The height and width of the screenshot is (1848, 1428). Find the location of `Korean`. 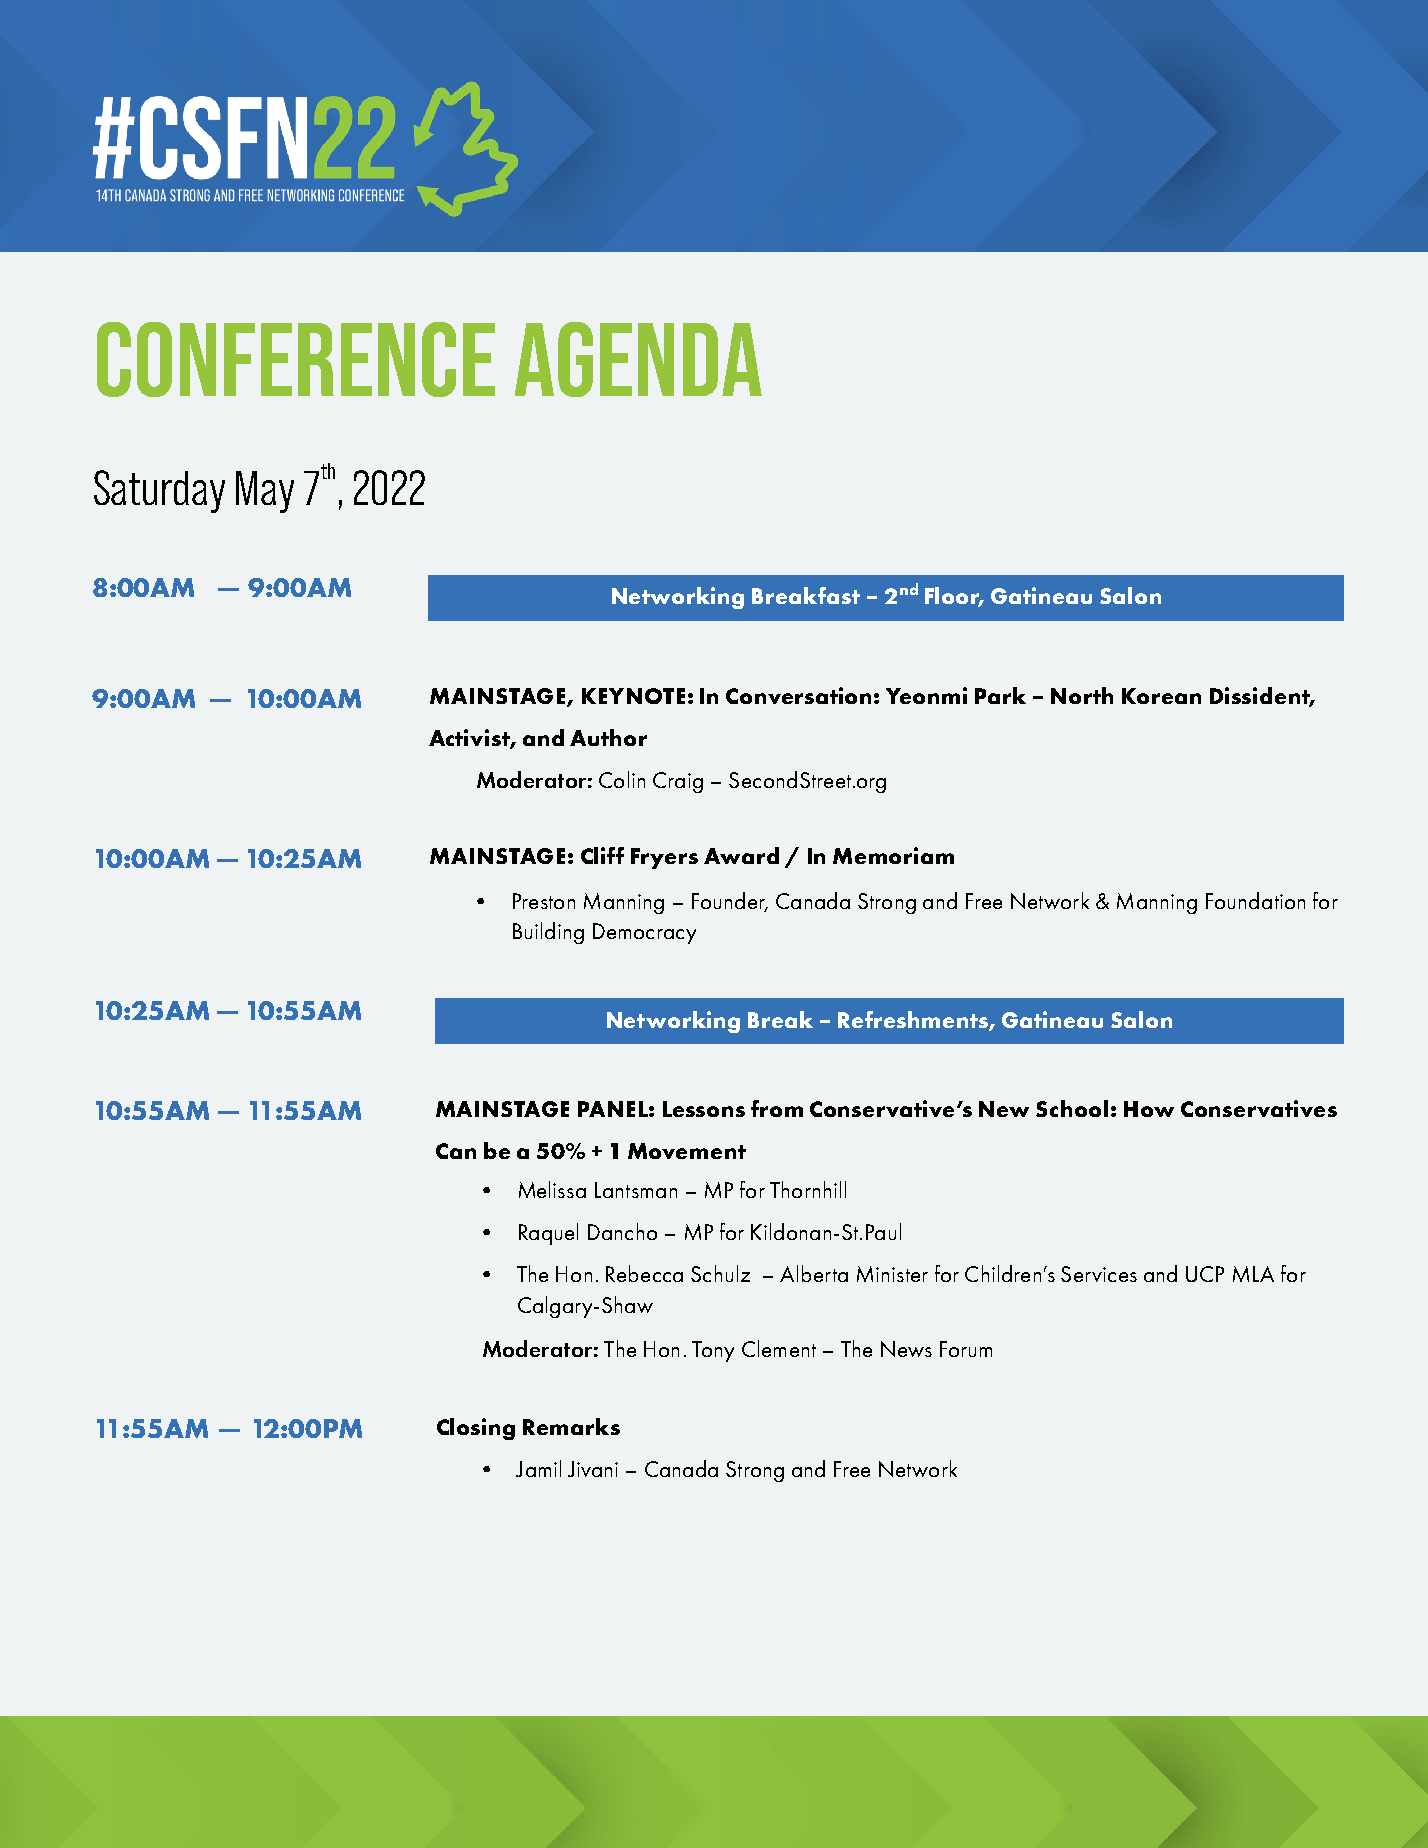

Korean is located at coordinates (1161, 696).
